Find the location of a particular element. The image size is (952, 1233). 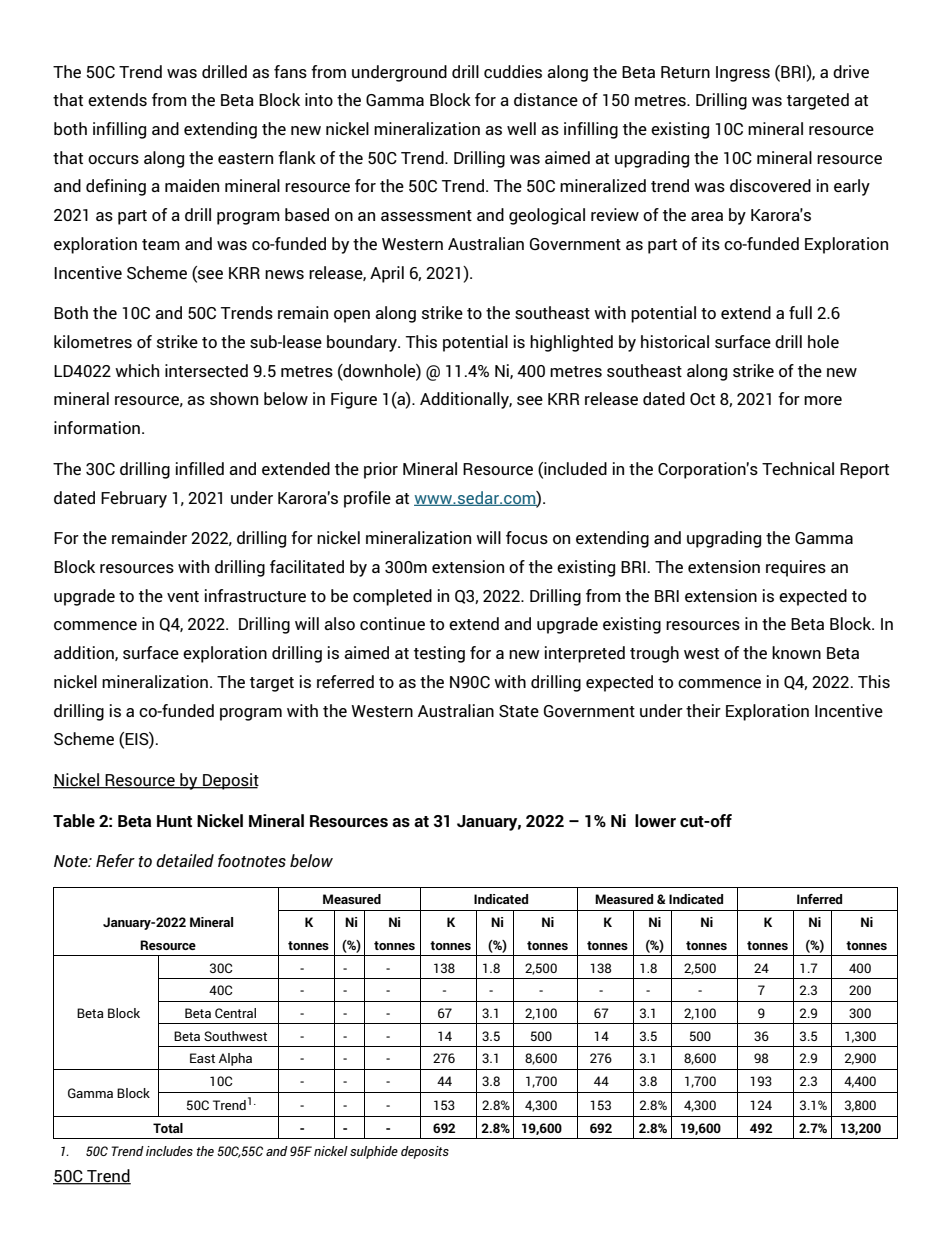

Total is located at coordinates (168, 1128).
